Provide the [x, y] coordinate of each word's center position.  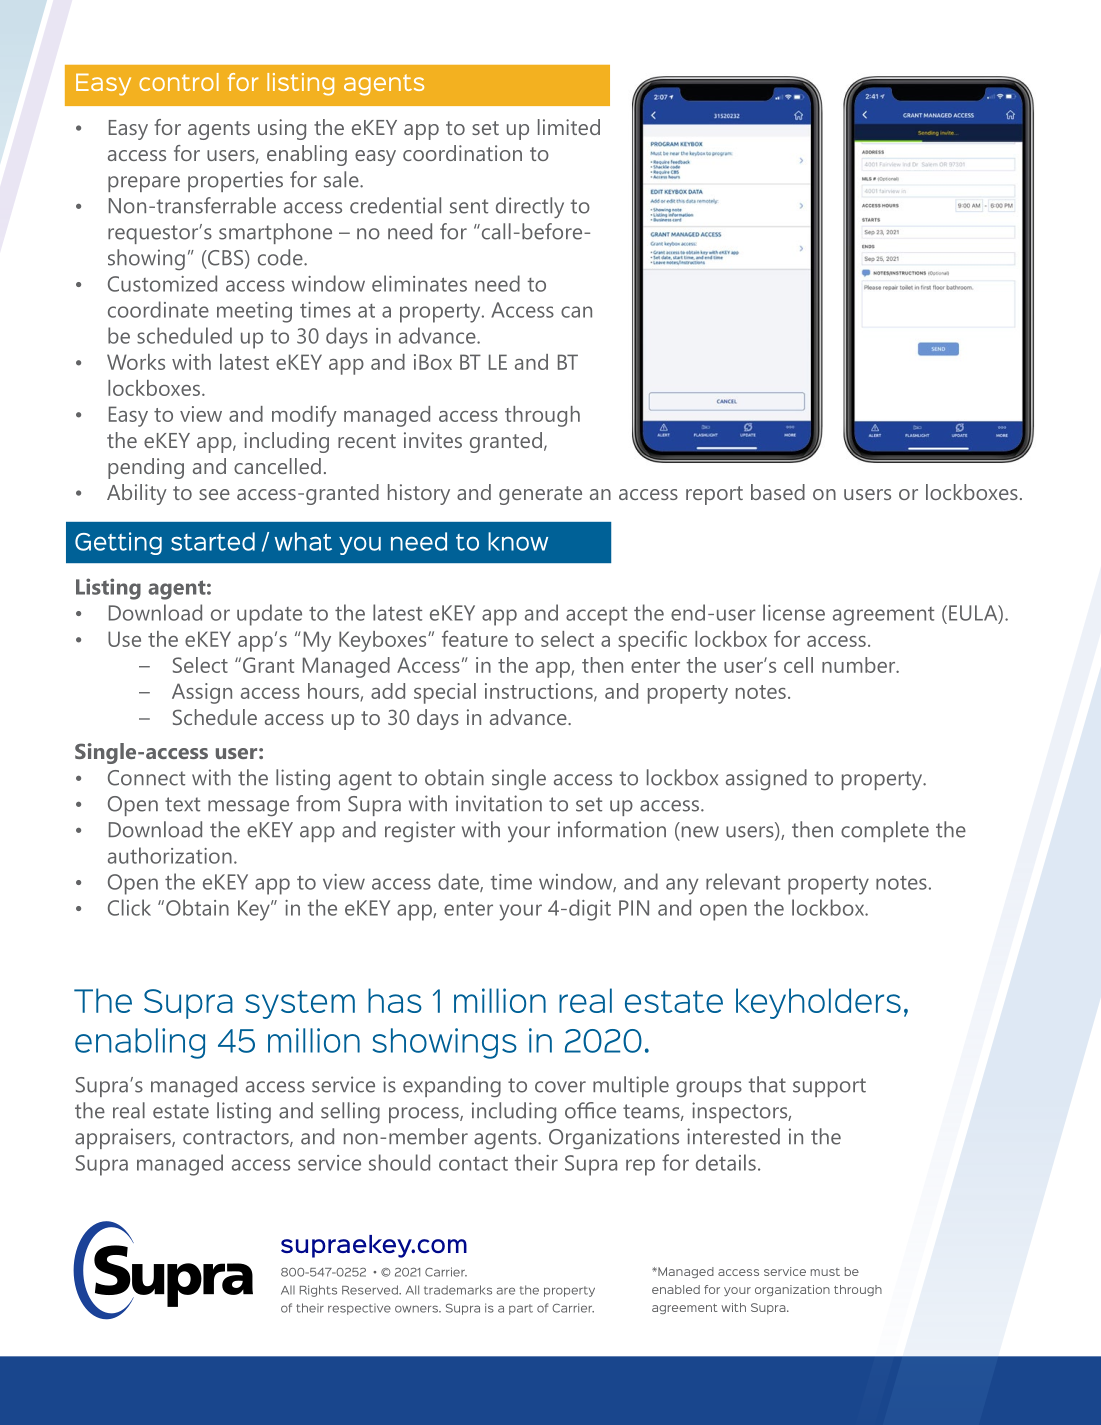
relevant [743, 881]
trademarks [458, 1290]
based [778, 492]
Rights [318, 1291]
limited [569, 127]
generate [540, 495]
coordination [462, 153]
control [179, 82]
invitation [499, 803]
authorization [170, 855]
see [214, 494]
